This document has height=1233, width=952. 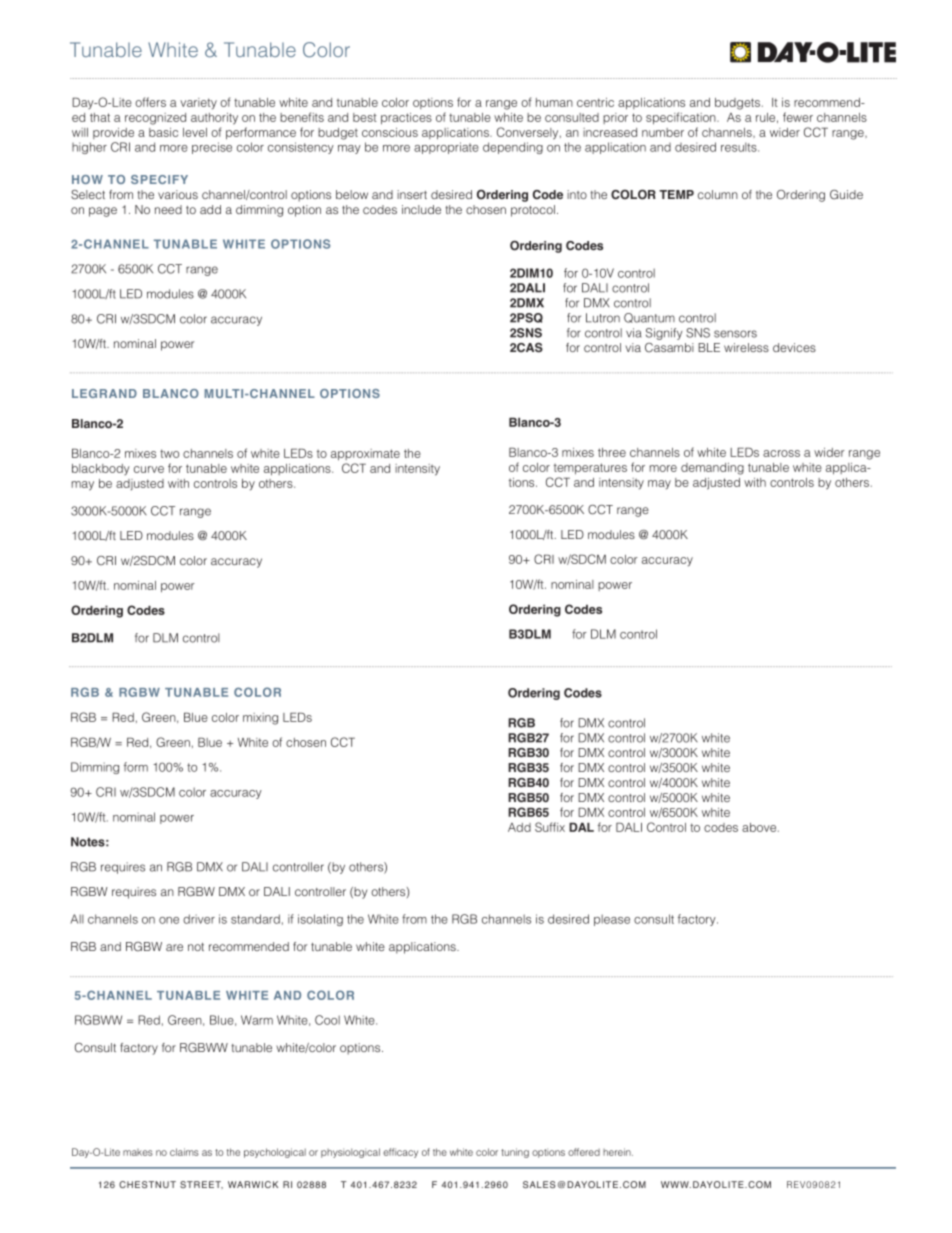 What do you see at coordinates (740, 147) in the document?
I see `results` at bounding box center [740, 147].
